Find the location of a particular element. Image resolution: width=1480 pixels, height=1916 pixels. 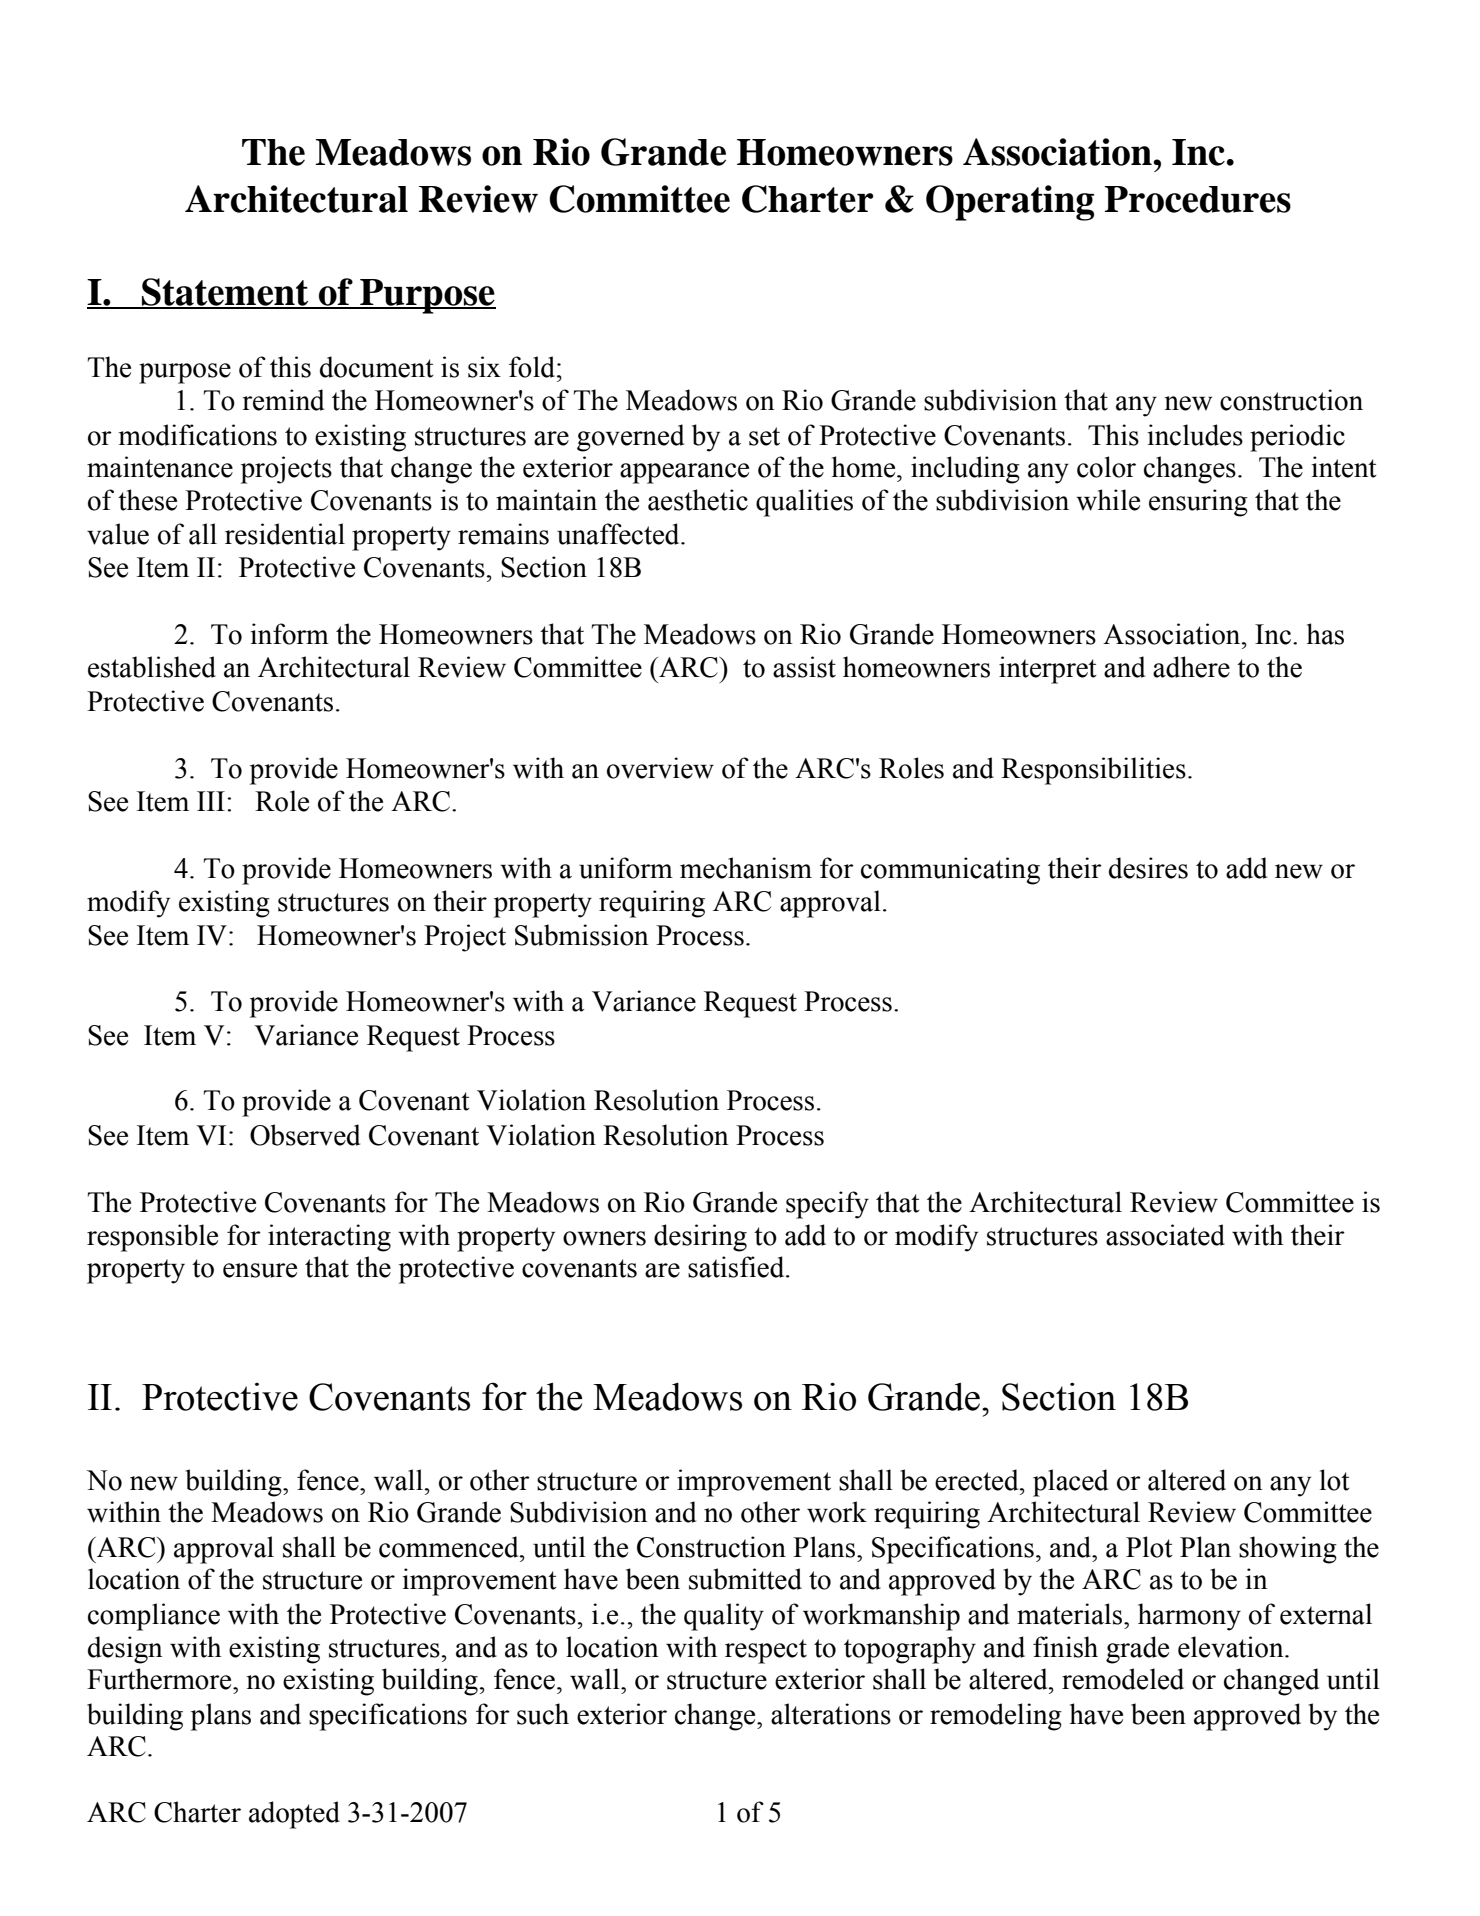

Statement is located at coordinates (225, 293).
